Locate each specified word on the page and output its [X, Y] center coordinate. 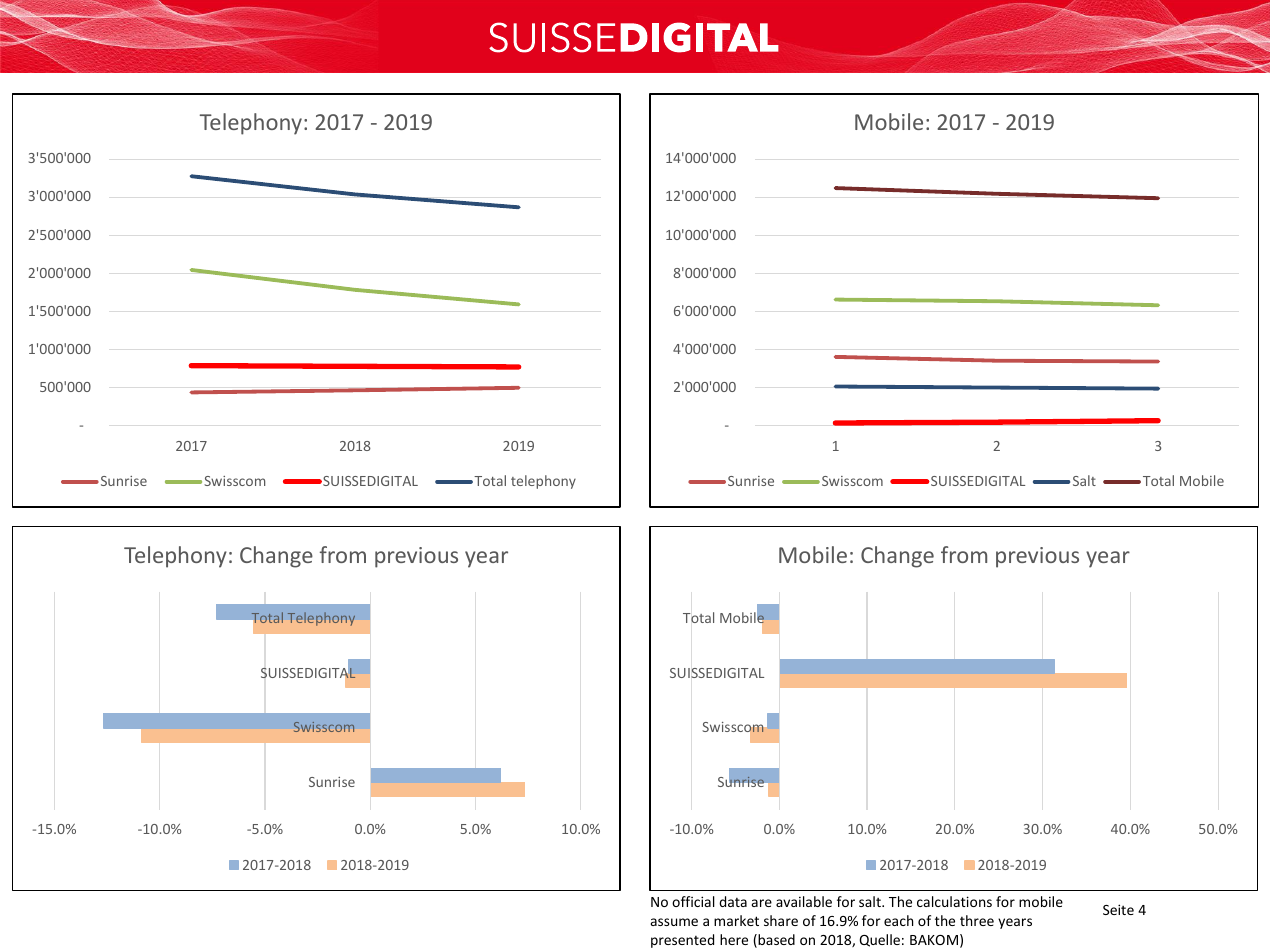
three [977, 920]
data [733, 901]
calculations [954, 901]
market [736, 920]
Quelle [879, 940]
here [734, 939]
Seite [1118, 909]
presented [682, 941]
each [898, 920]
